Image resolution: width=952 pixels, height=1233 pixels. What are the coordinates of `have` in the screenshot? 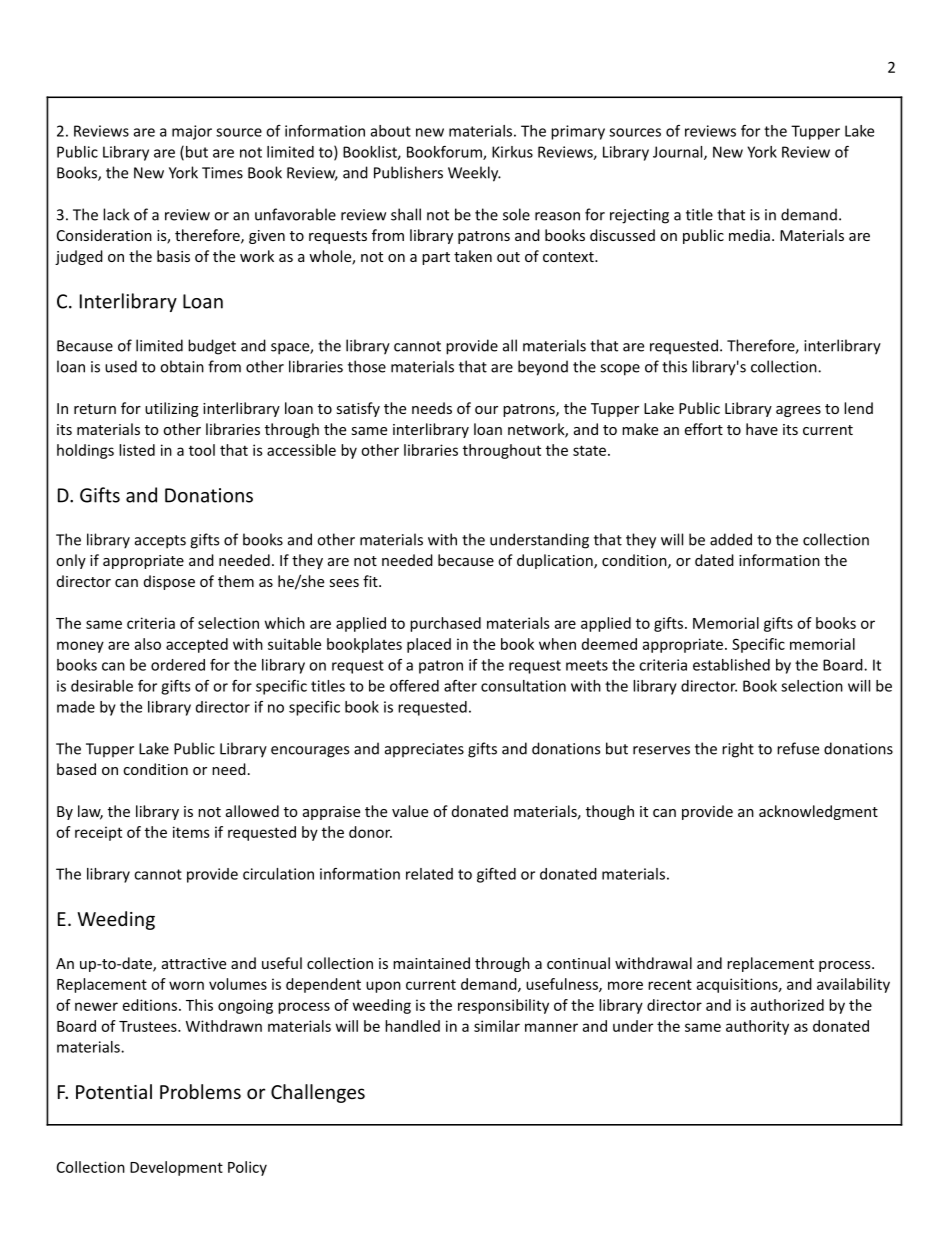 It's located at (762, 429).
